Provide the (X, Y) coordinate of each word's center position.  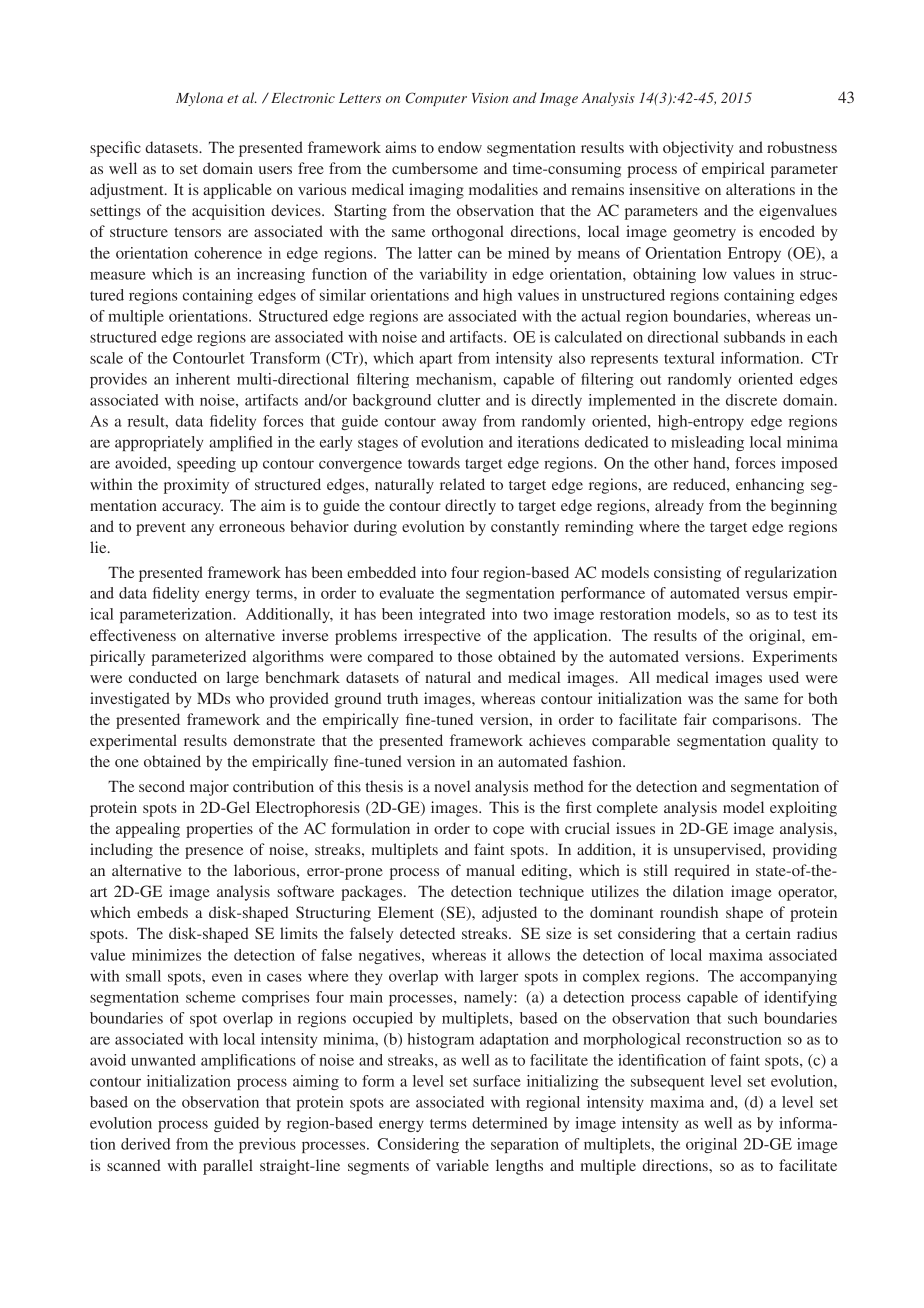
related (462, 484)
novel (452, 786)
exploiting (803, 809)
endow (460, 147)
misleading (707, 443)
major (209, 788)
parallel (228, 1167)
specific (115, 149)
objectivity (698, 149)
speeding (206, 464)
